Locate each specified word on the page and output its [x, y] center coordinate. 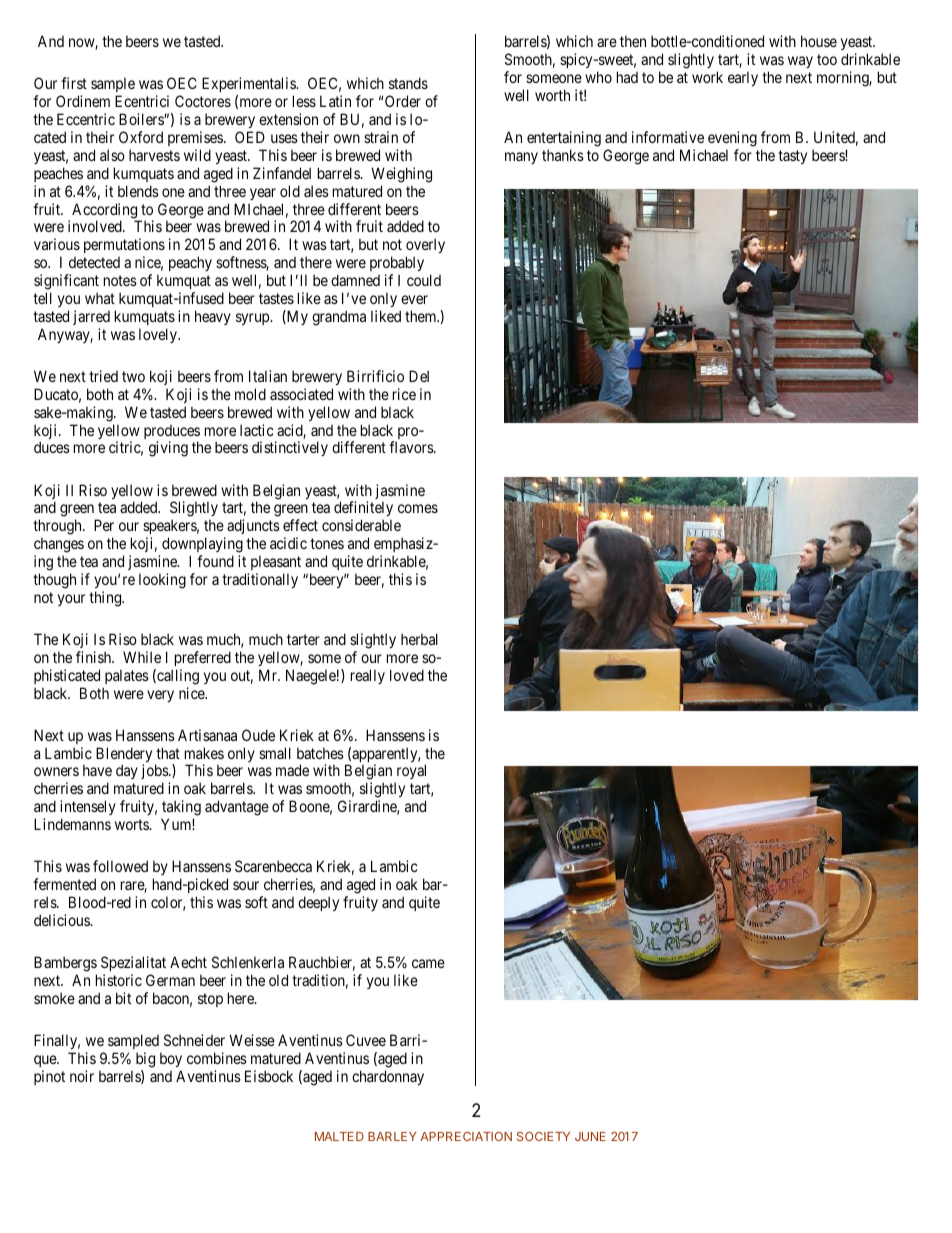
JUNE [590, 1136]
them [422, 316]
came [428, 963]
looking [162, 581]
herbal [419, 639]
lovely [159, 335]
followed [120, 866]
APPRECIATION [466, 1136]
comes [418, 508]
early [743, 78]
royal [410, 773]
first [74, 83]
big [145, 1060]
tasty [792, 157]
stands [408, 83]
